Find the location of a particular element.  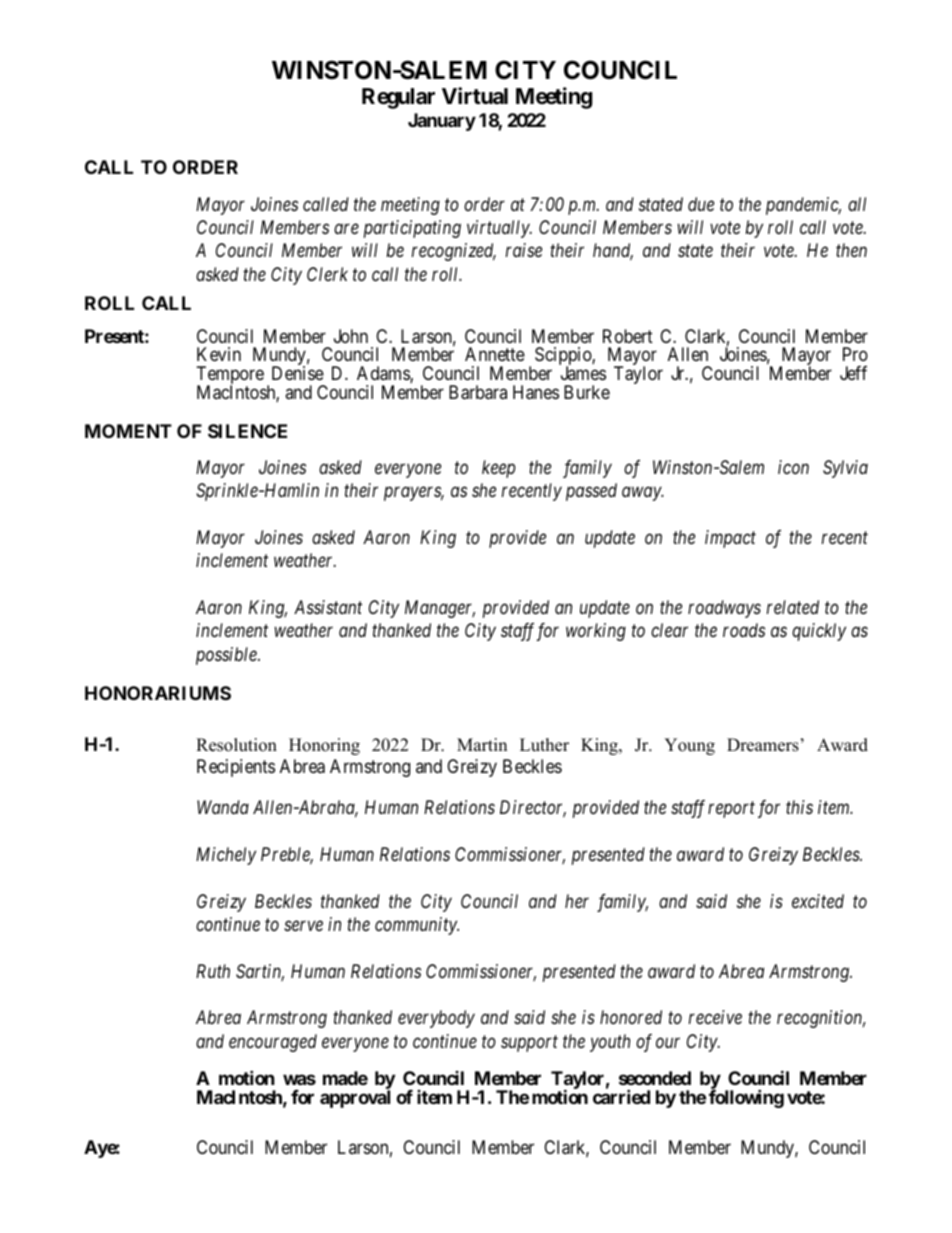

following is located at coordinates (746, 1098).
